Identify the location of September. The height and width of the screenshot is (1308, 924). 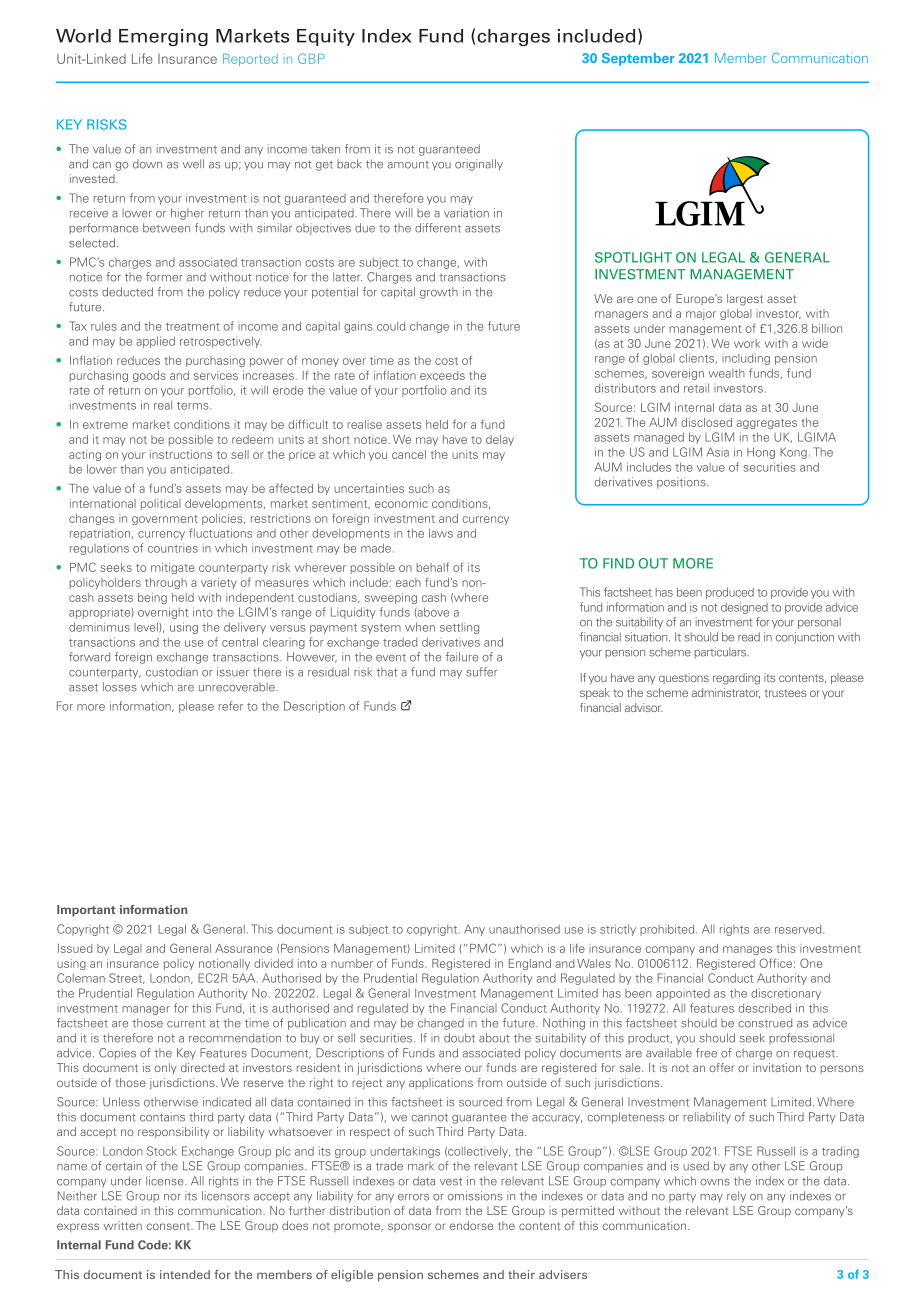
(638, 59).
